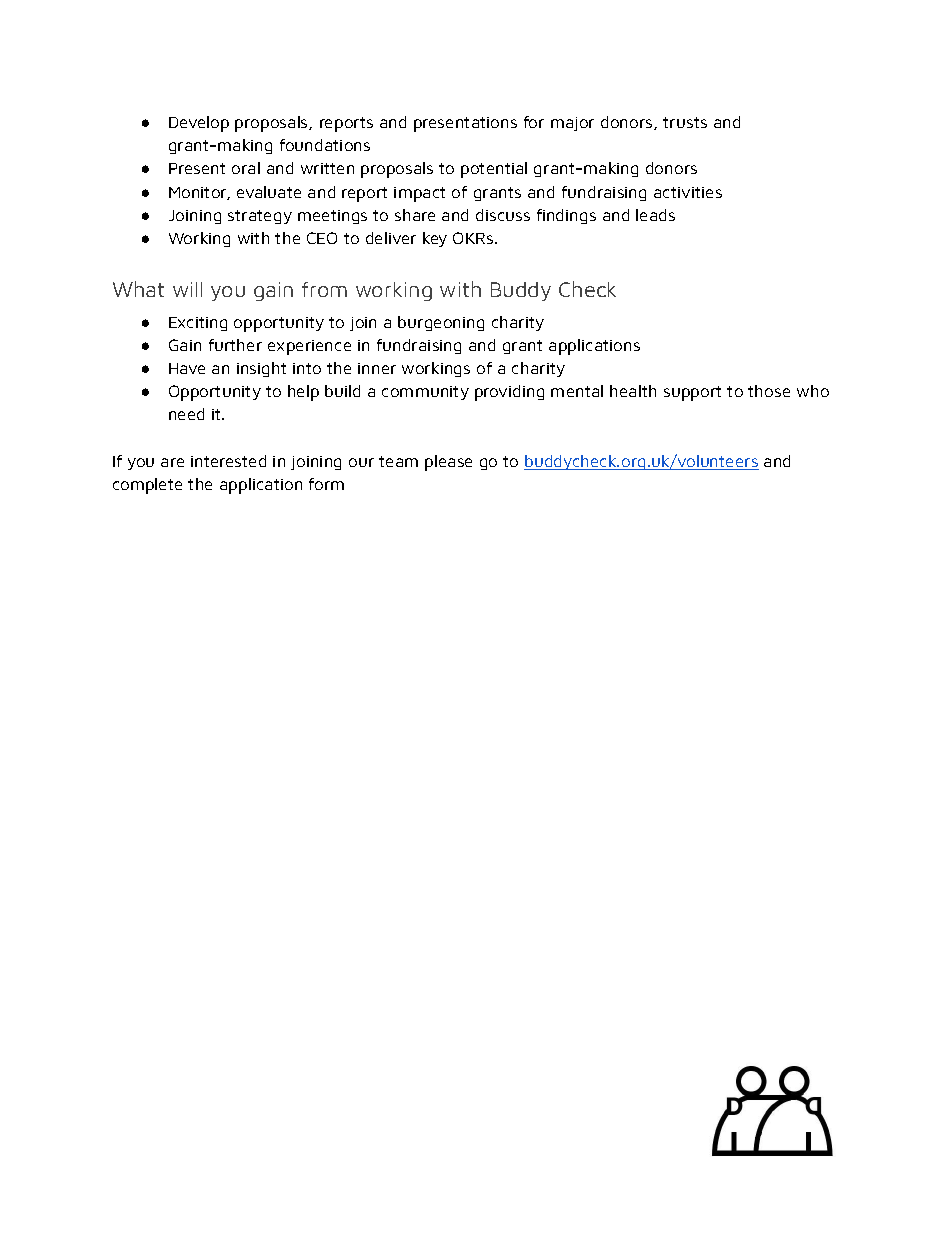 The height and width of the page is (1233, 952). I want to click on burgeoning, so click(441, 323).
